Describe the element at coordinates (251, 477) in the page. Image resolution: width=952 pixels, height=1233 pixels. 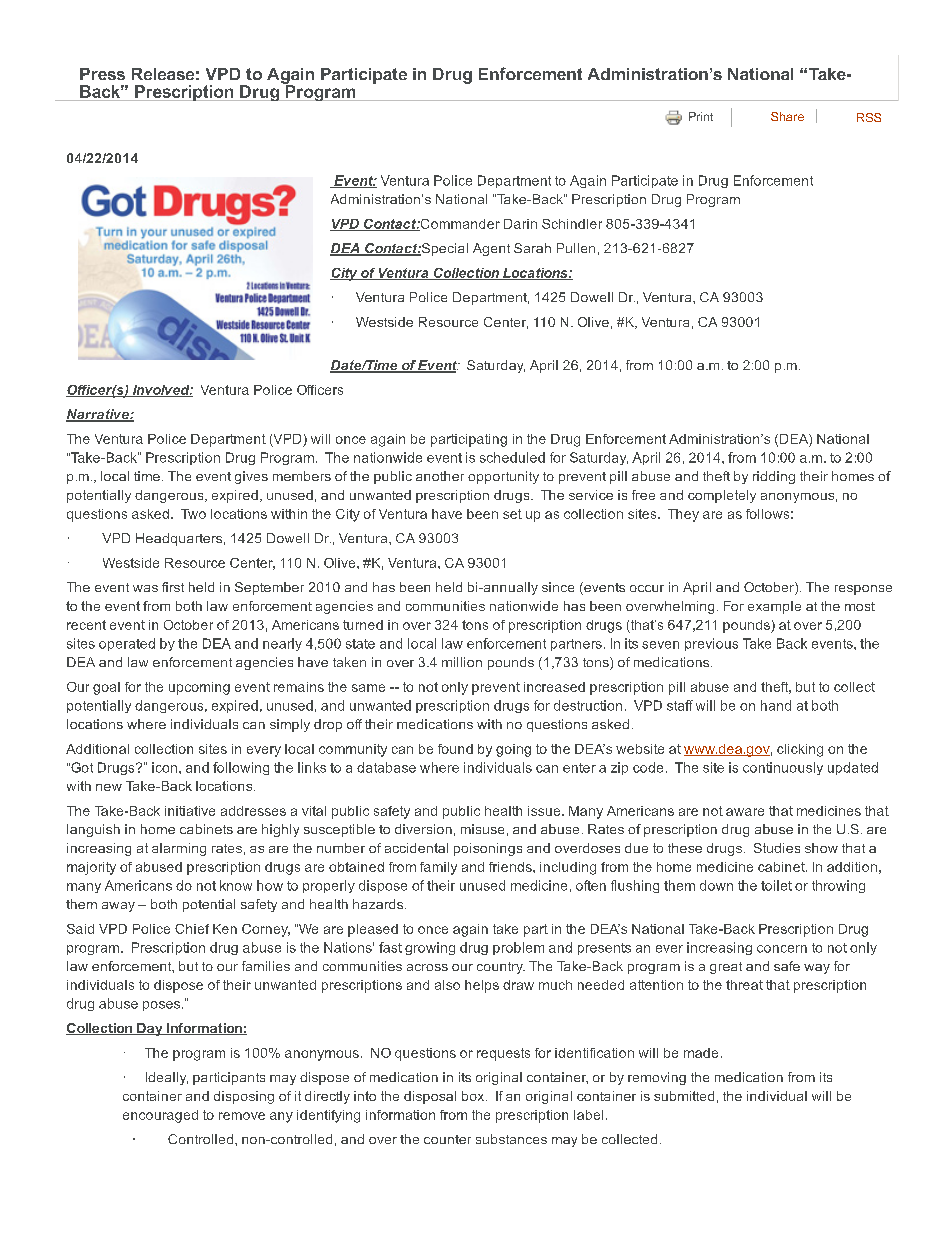
I see `gives` at that location.
